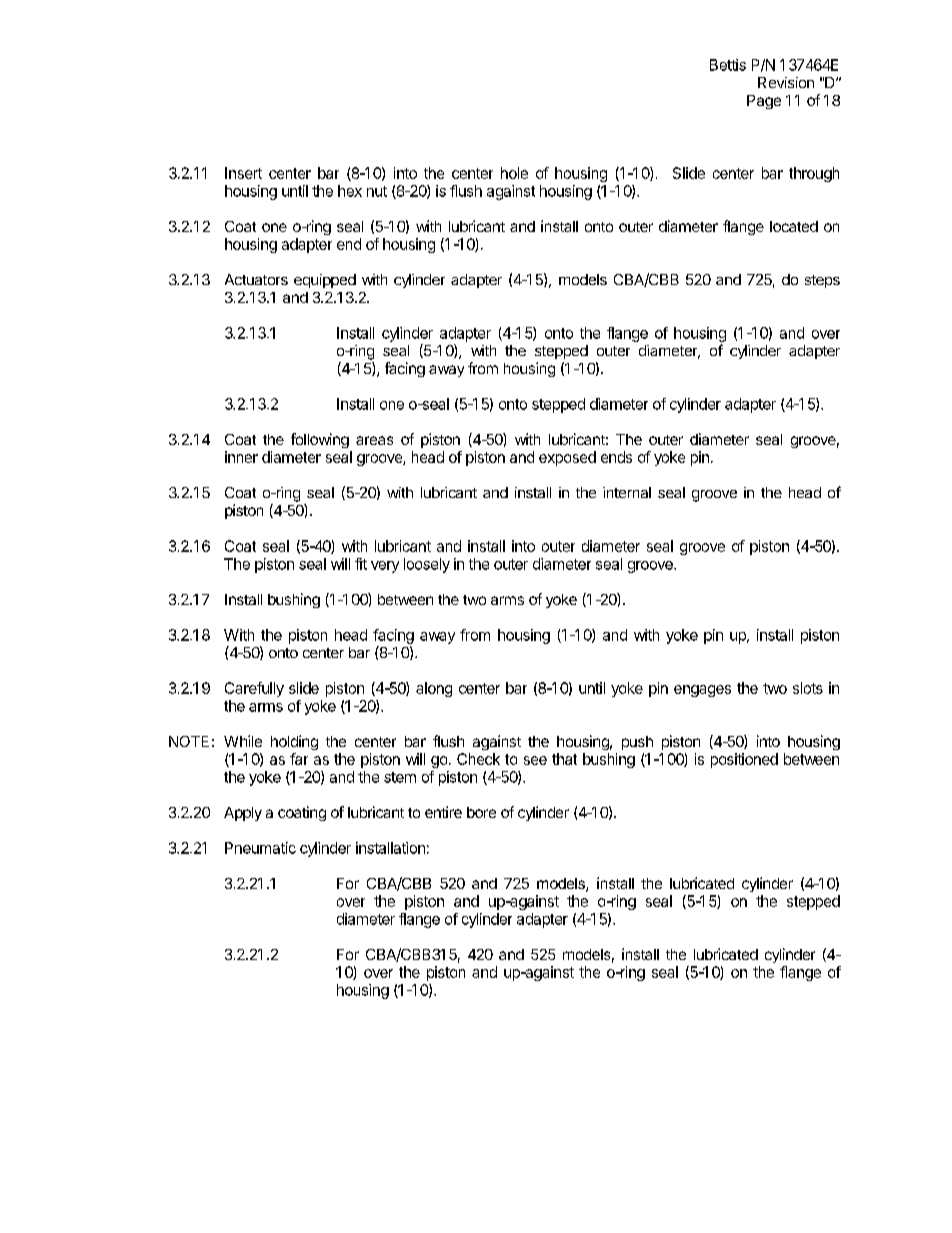  I want to click on exposed, so click(567, 458).
